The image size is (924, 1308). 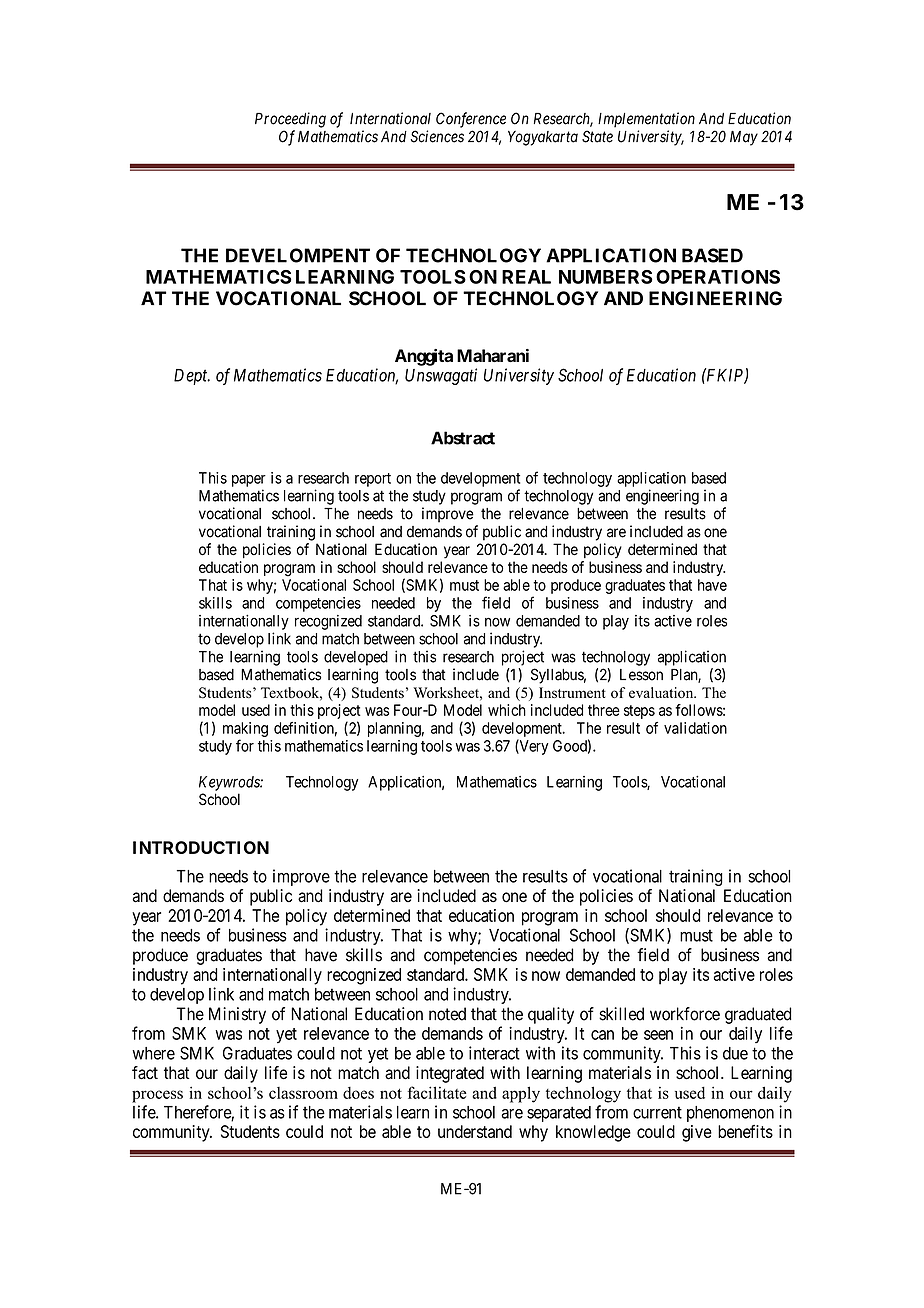 I want to click on Implementation, so click(x=646, y=120).
